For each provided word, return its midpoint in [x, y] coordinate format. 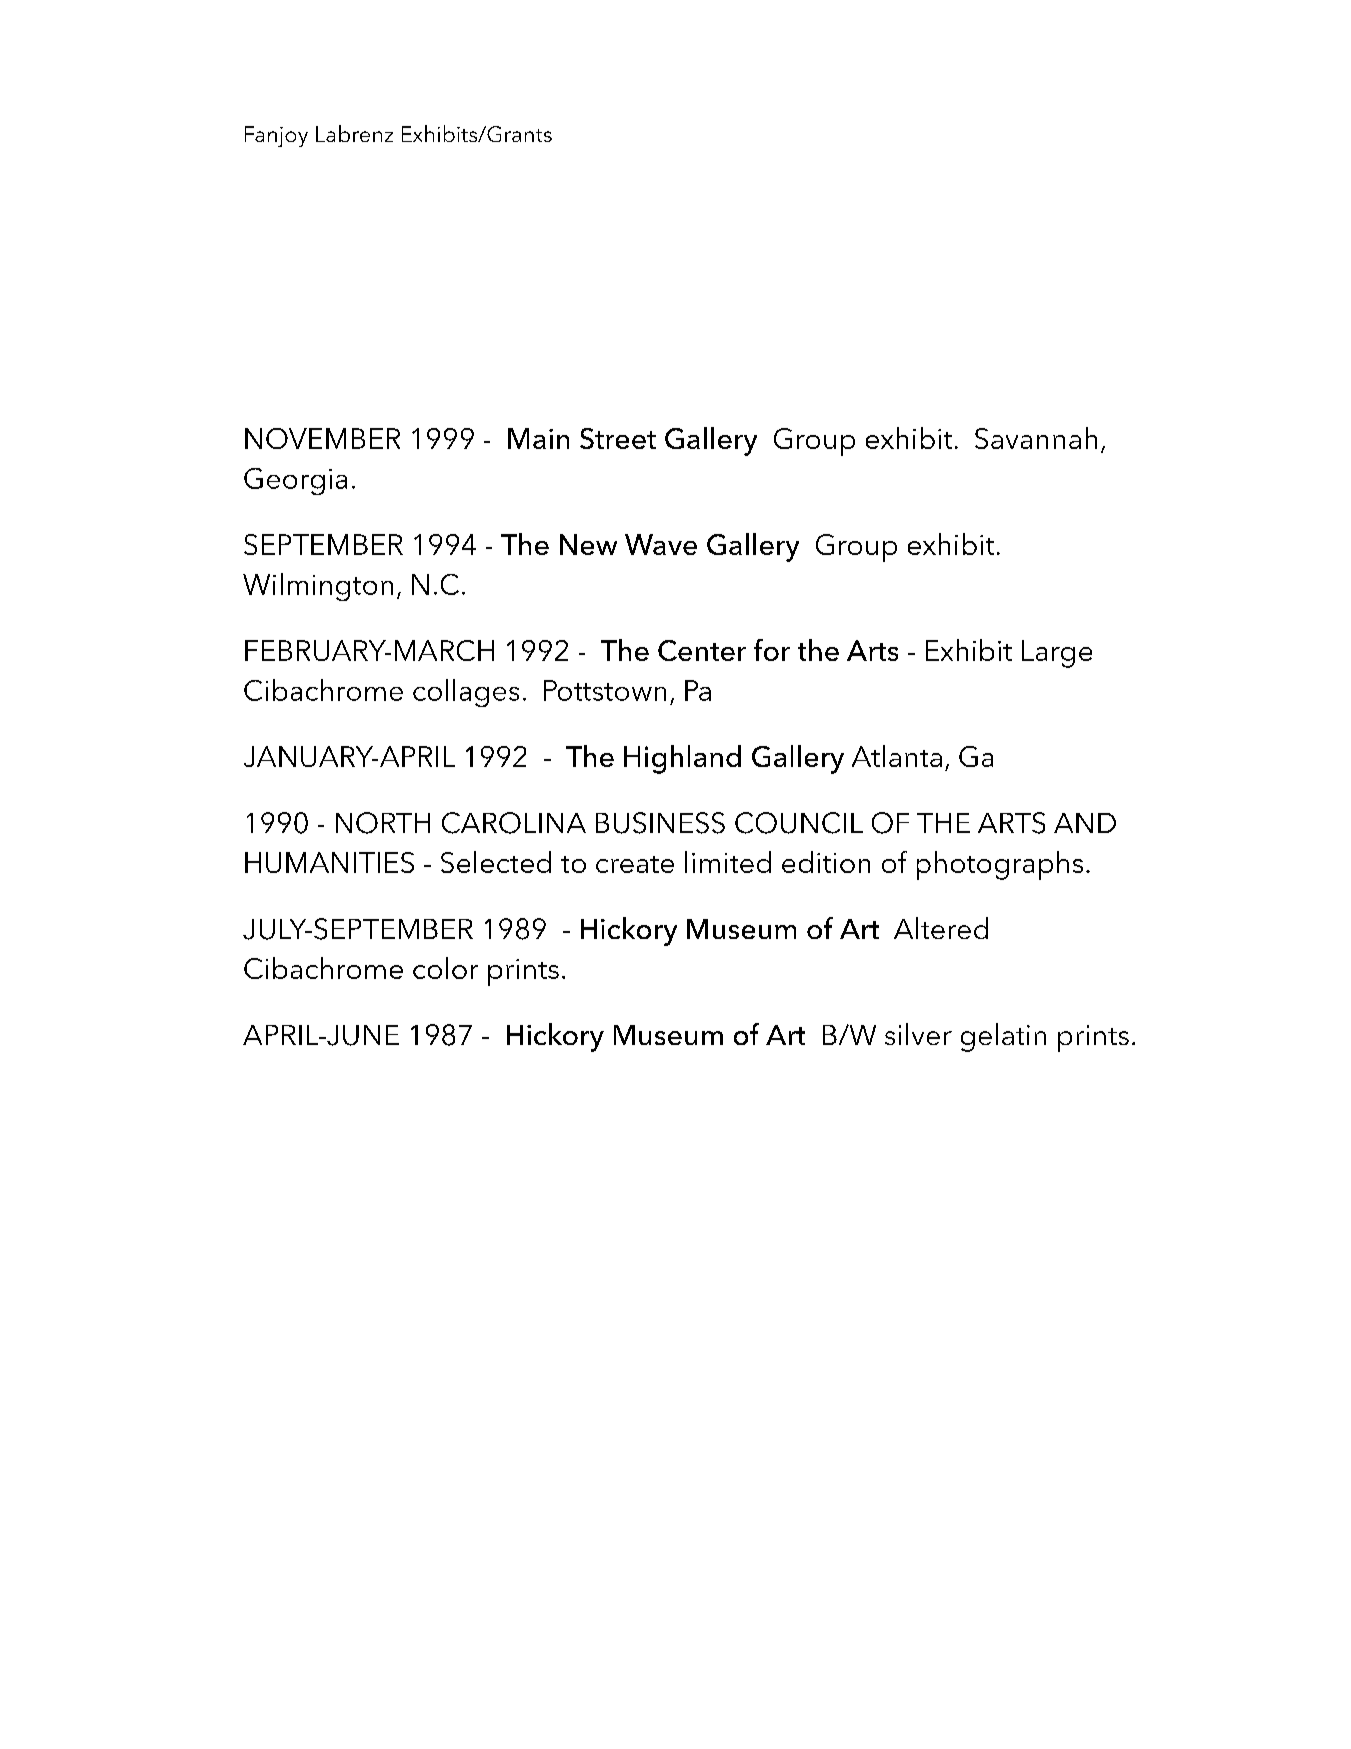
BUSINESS [660, 823]
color [445, 968]
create [635, 864]
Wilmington [318, 587]
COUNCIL [799, 823]
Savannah [1036, 438]
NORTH [383, 823]
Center [702, 650]
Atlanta [897, 756]
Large [1057, 654]
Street [618, 438]
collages [466, 693]
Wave [661, 544]
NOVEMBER [322, 438]
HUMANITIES [329, 862]
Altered [941, 928]
